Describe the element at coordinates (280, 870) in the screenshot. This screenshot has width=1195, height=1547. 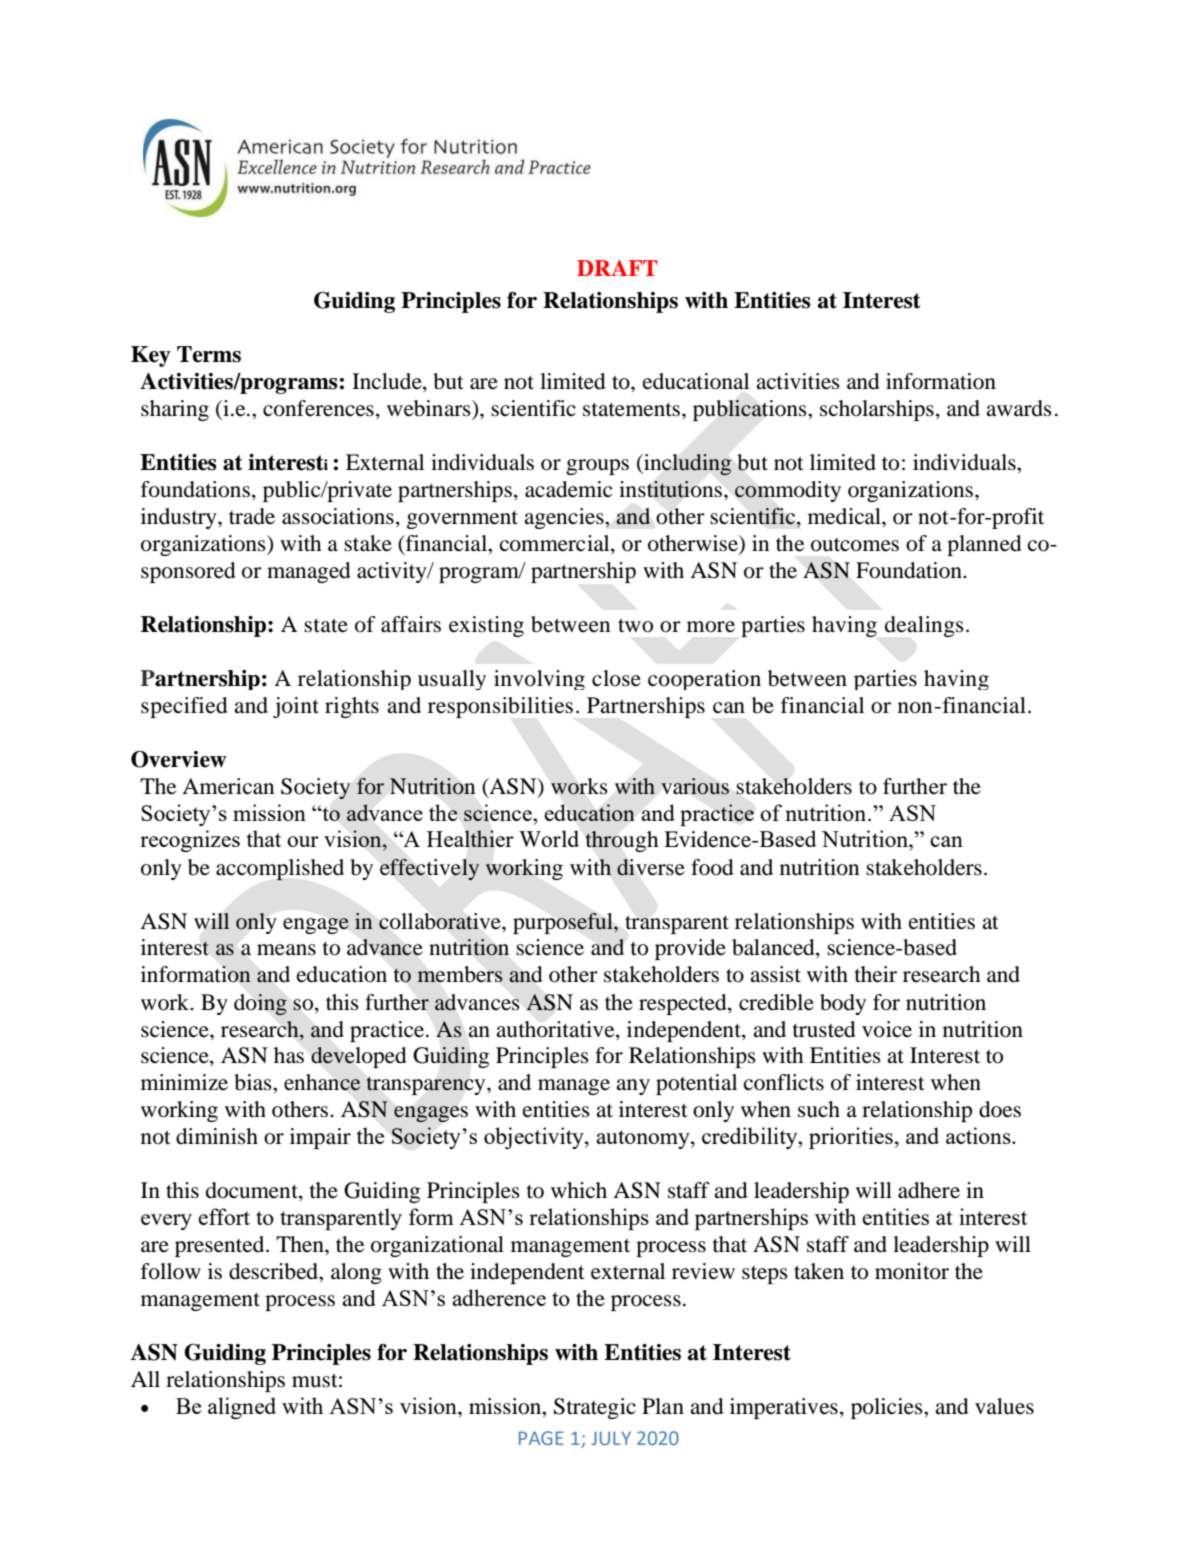
I see `accomplished` at that location.
